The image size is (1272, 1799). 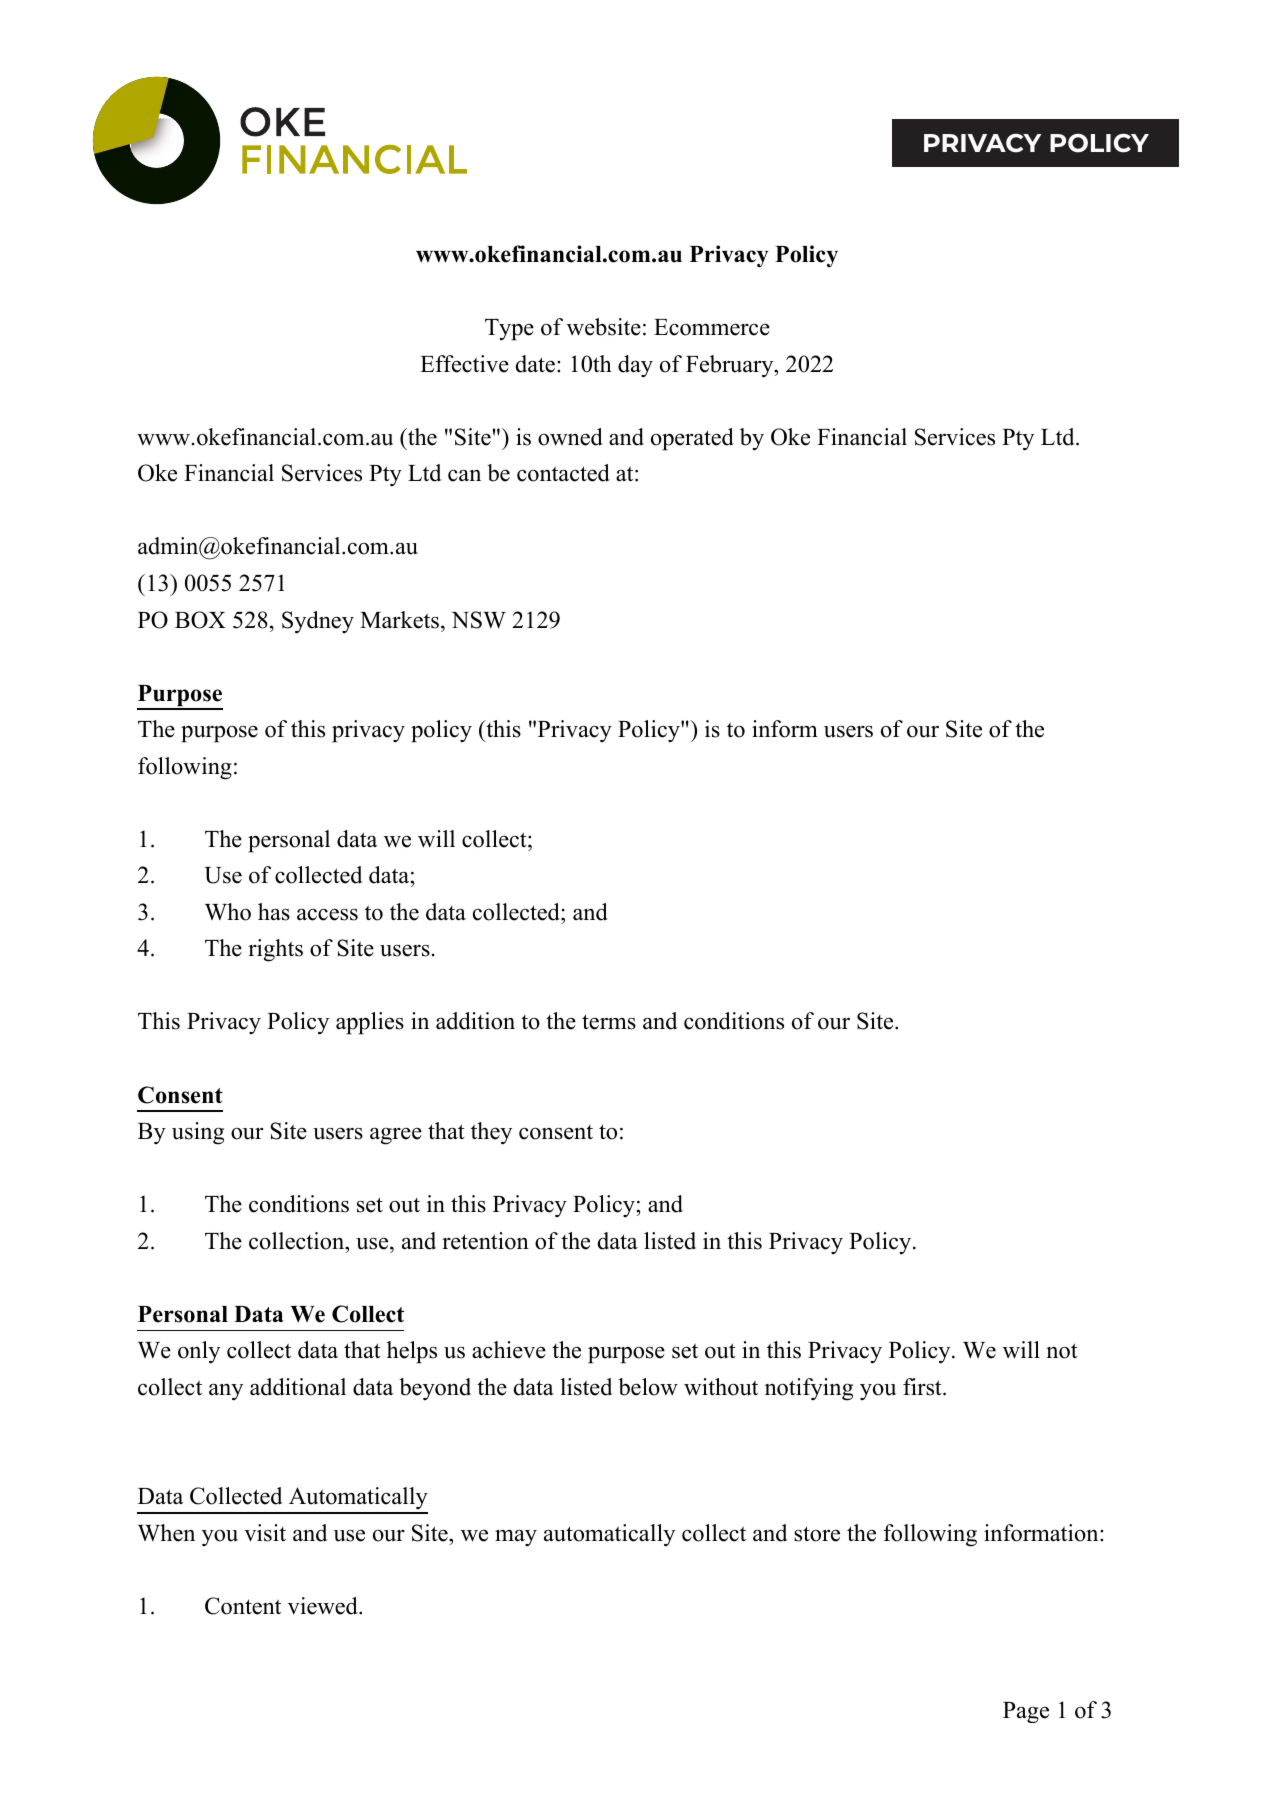 What do you see at coordinates (712, 327) in the screenshot?
I see `Ecommerce` at bounding box center [712, 327].
